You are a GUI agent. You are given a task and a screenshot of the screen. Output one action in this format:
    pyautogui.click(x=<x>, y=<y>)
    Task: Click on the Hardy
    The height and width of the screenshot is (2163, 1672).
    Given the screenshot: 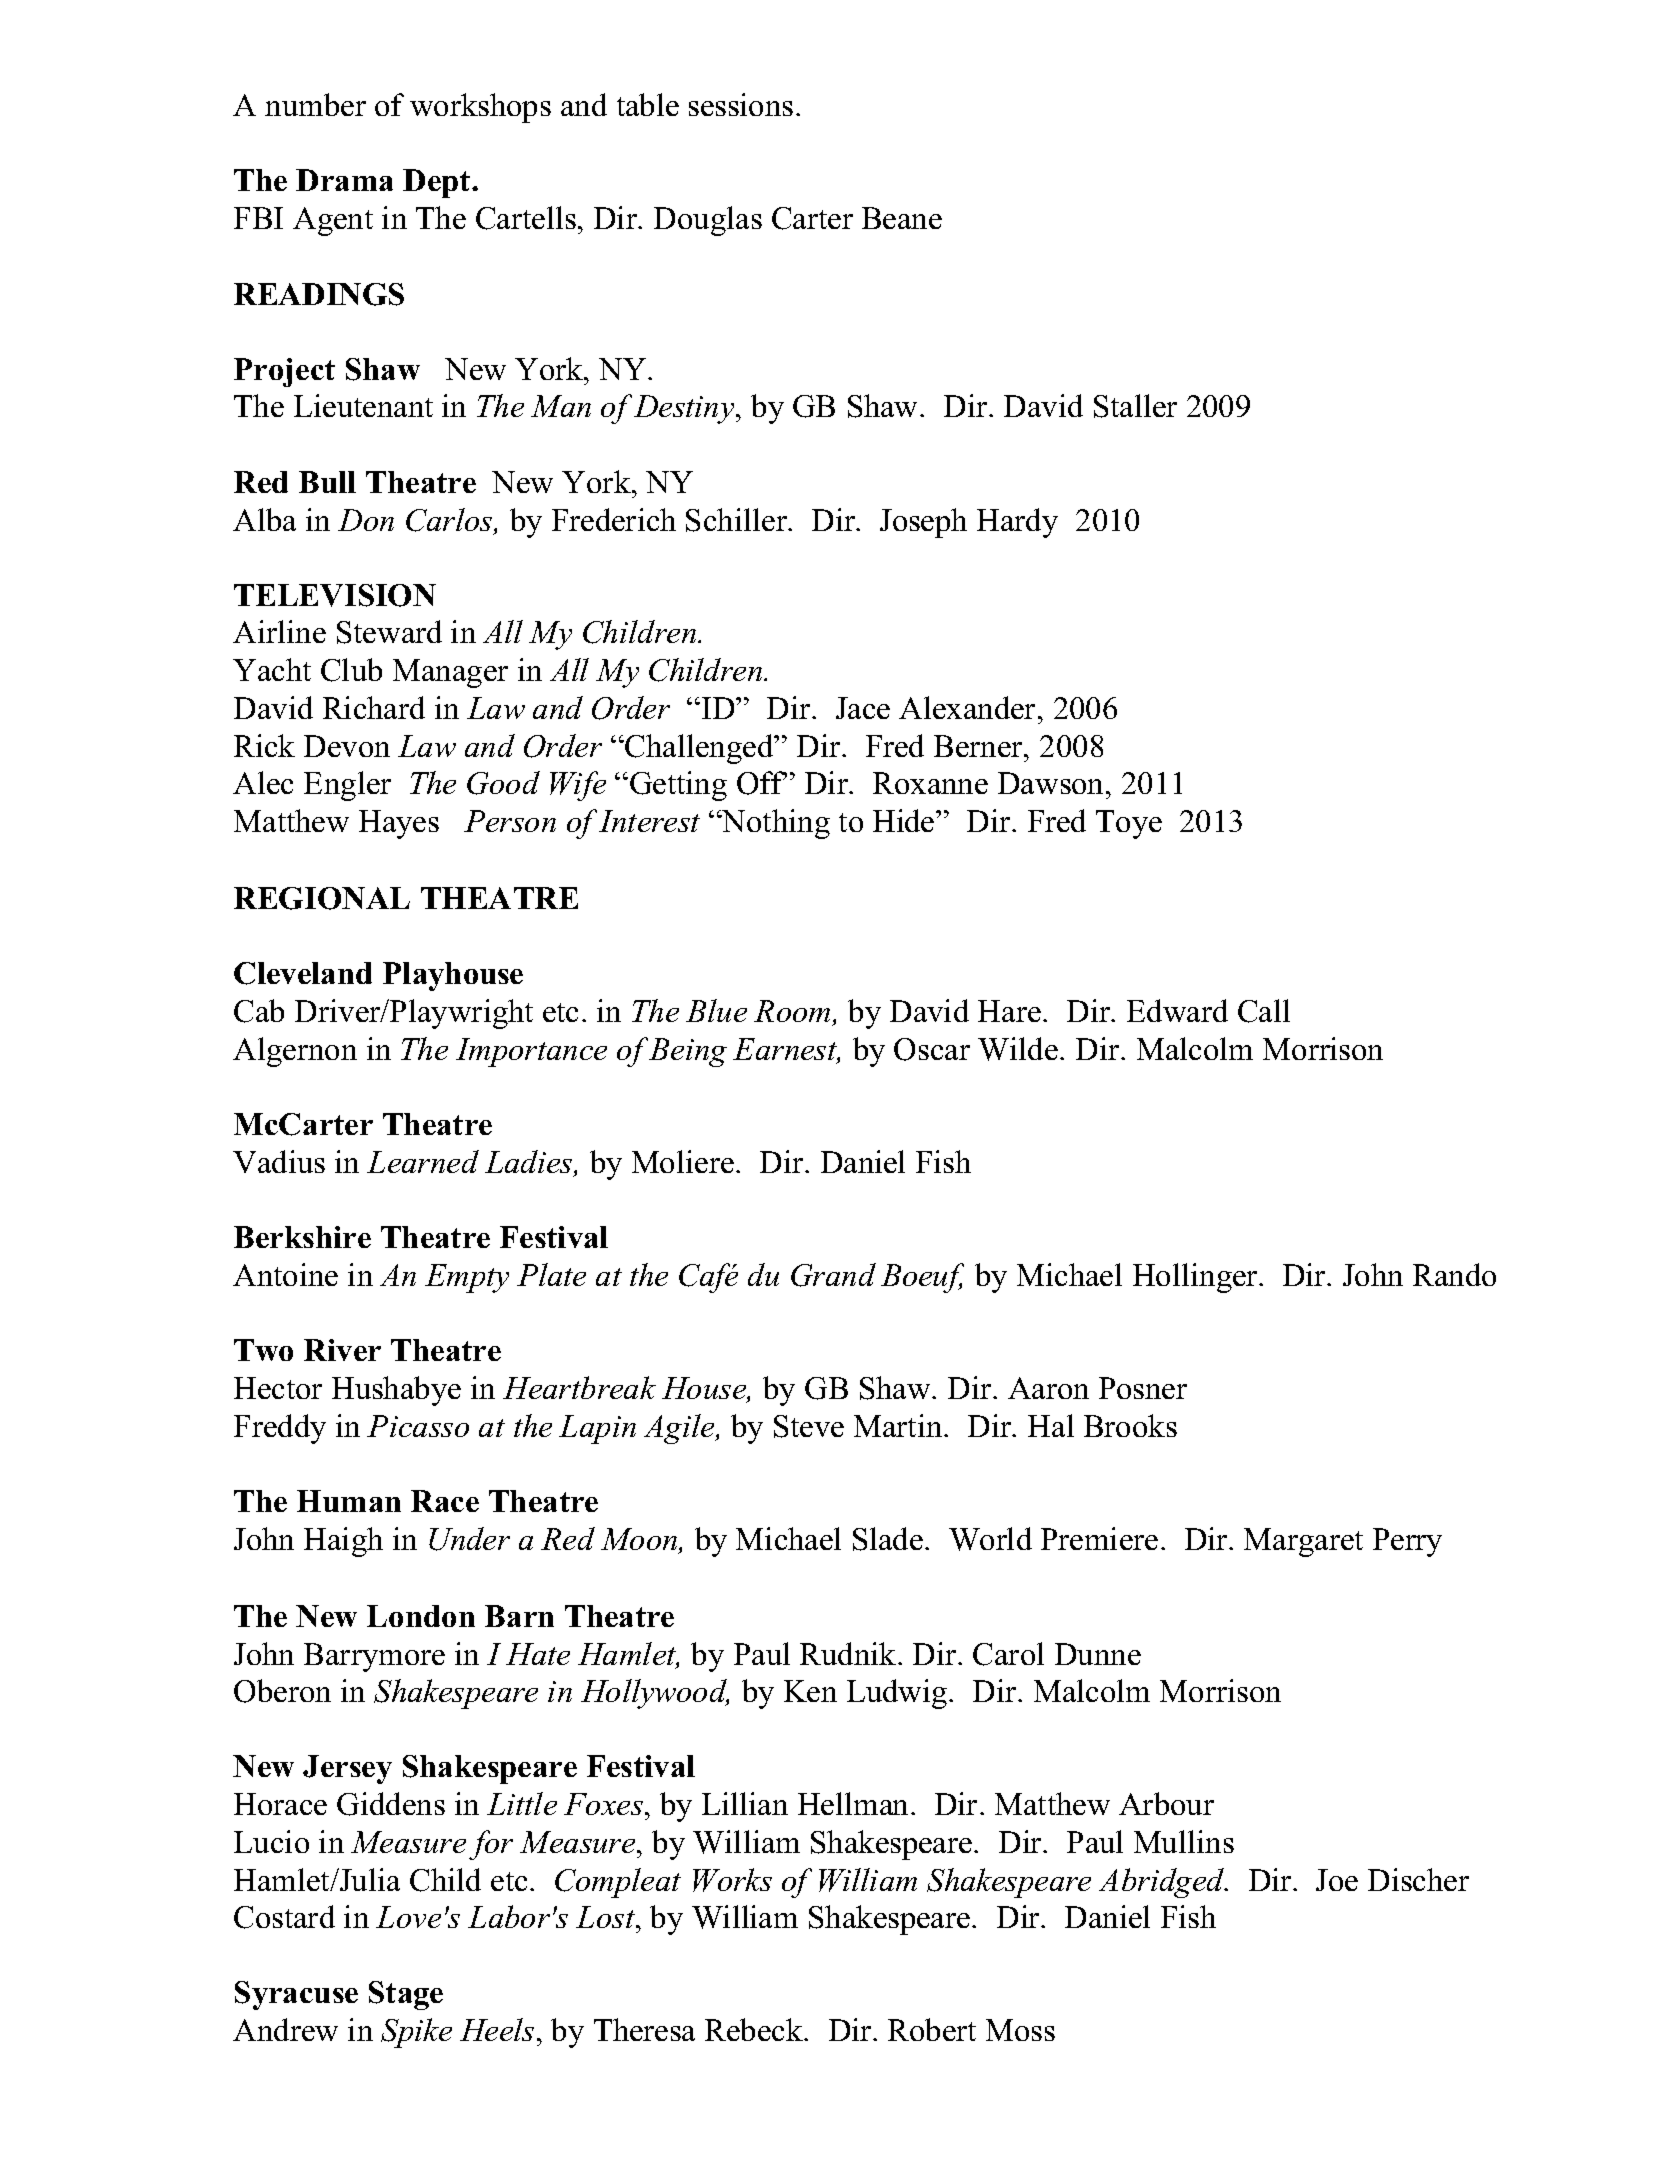 What is the action you would take?
    pyautogui.click(x=1017, y=523)
